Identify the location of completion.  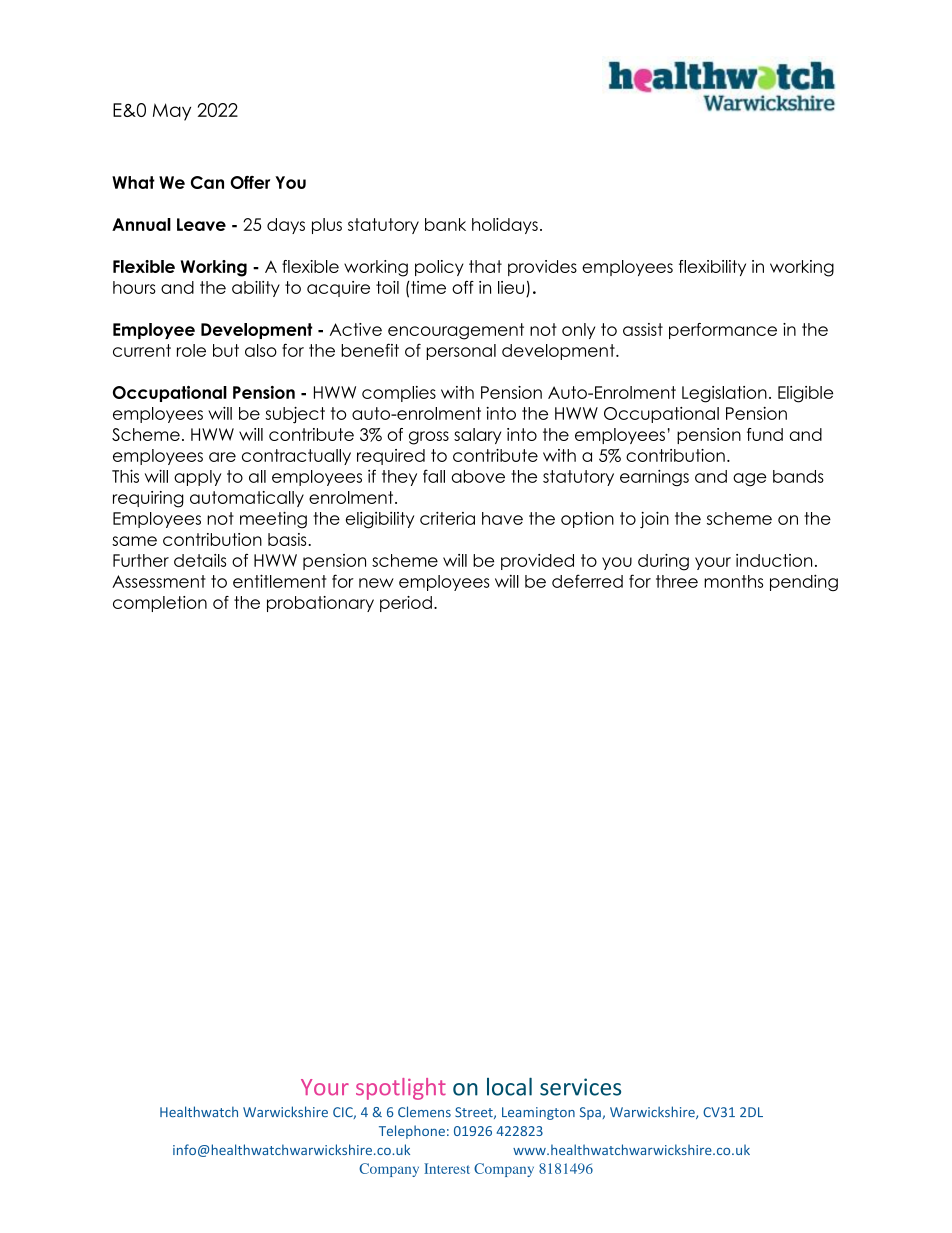
(160, 604).
